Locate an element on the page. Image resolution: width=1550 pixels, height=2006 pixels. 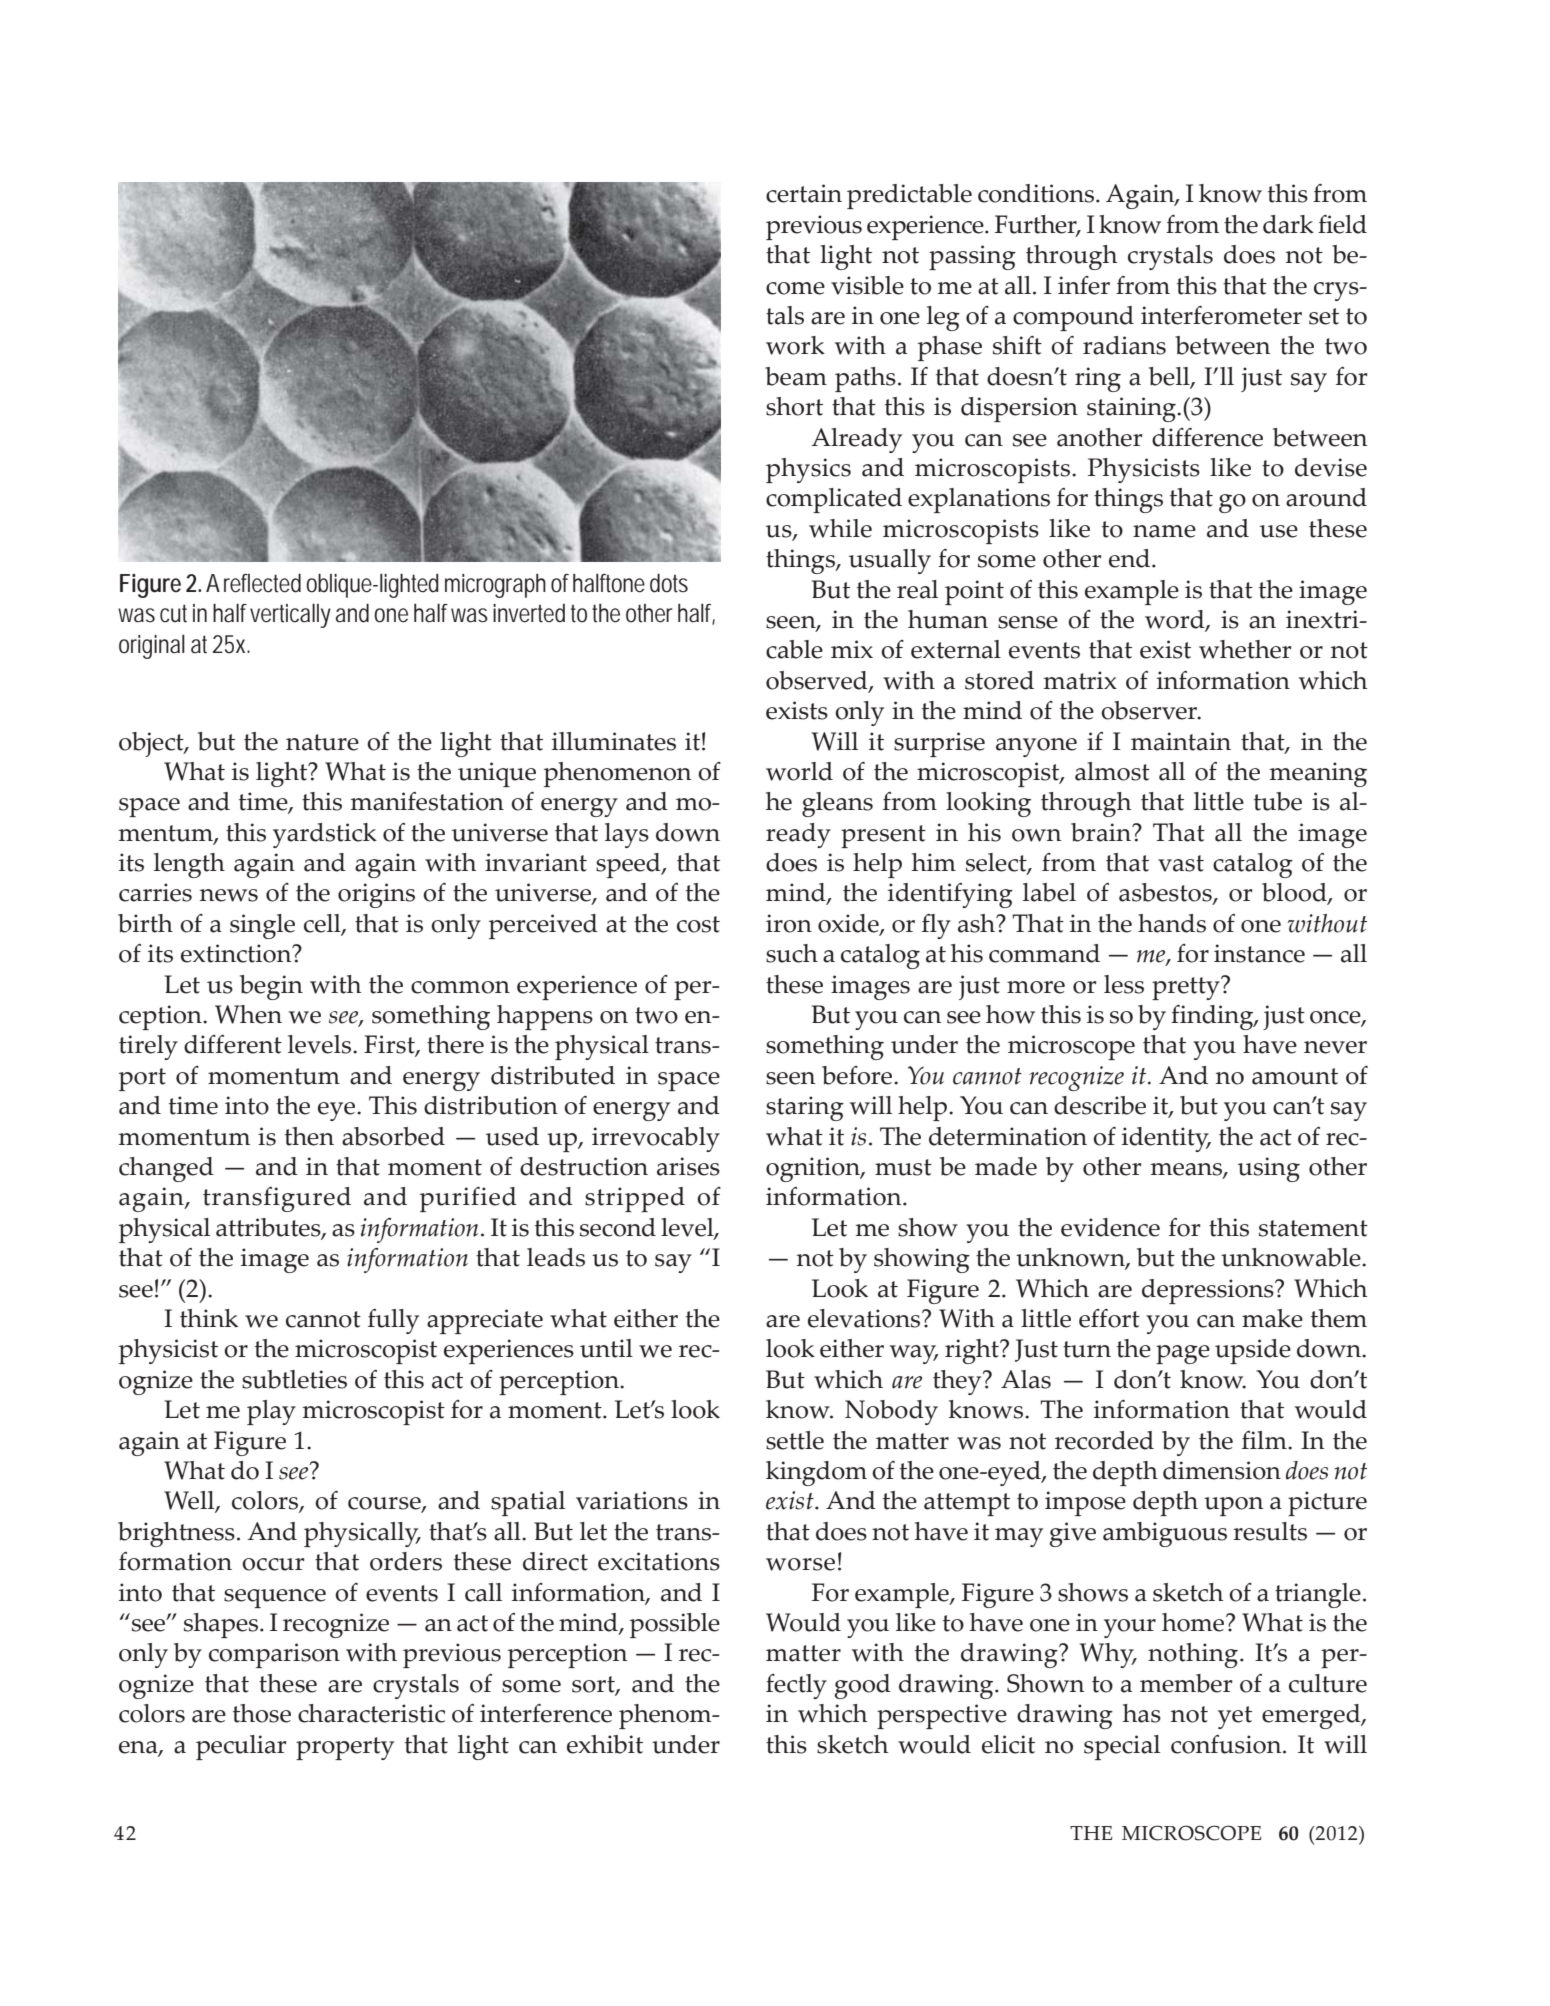
those is located at coordinates (262, 1713).
